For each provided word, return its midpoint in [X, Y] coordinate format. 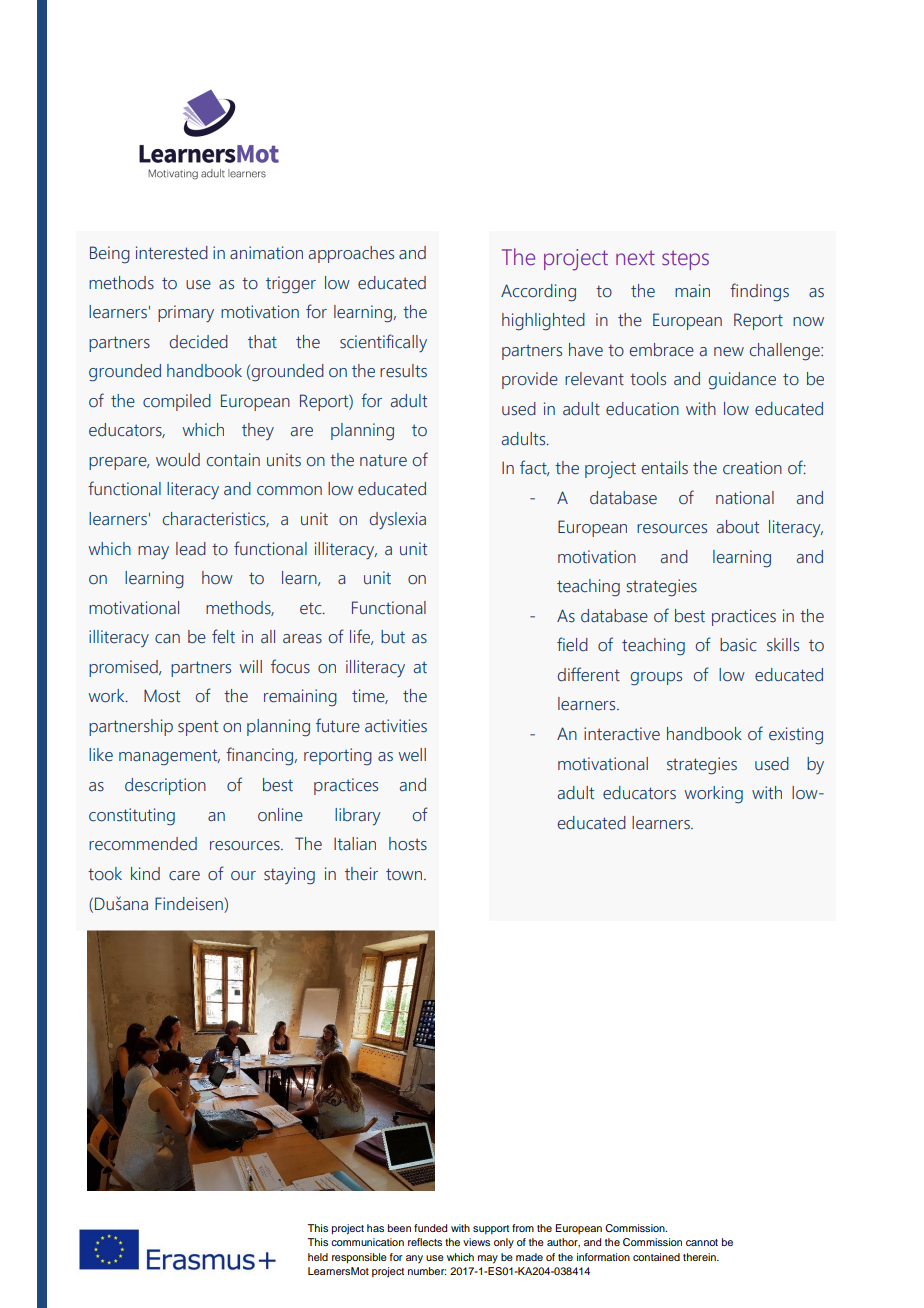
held [318, 1257]
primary [186, 313]
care [184, 876]
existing [796, 736]
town [405, 874]
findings [759, 292]
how [217, 578]
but [393, 637]
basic [738, 645]
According [538, 293]
